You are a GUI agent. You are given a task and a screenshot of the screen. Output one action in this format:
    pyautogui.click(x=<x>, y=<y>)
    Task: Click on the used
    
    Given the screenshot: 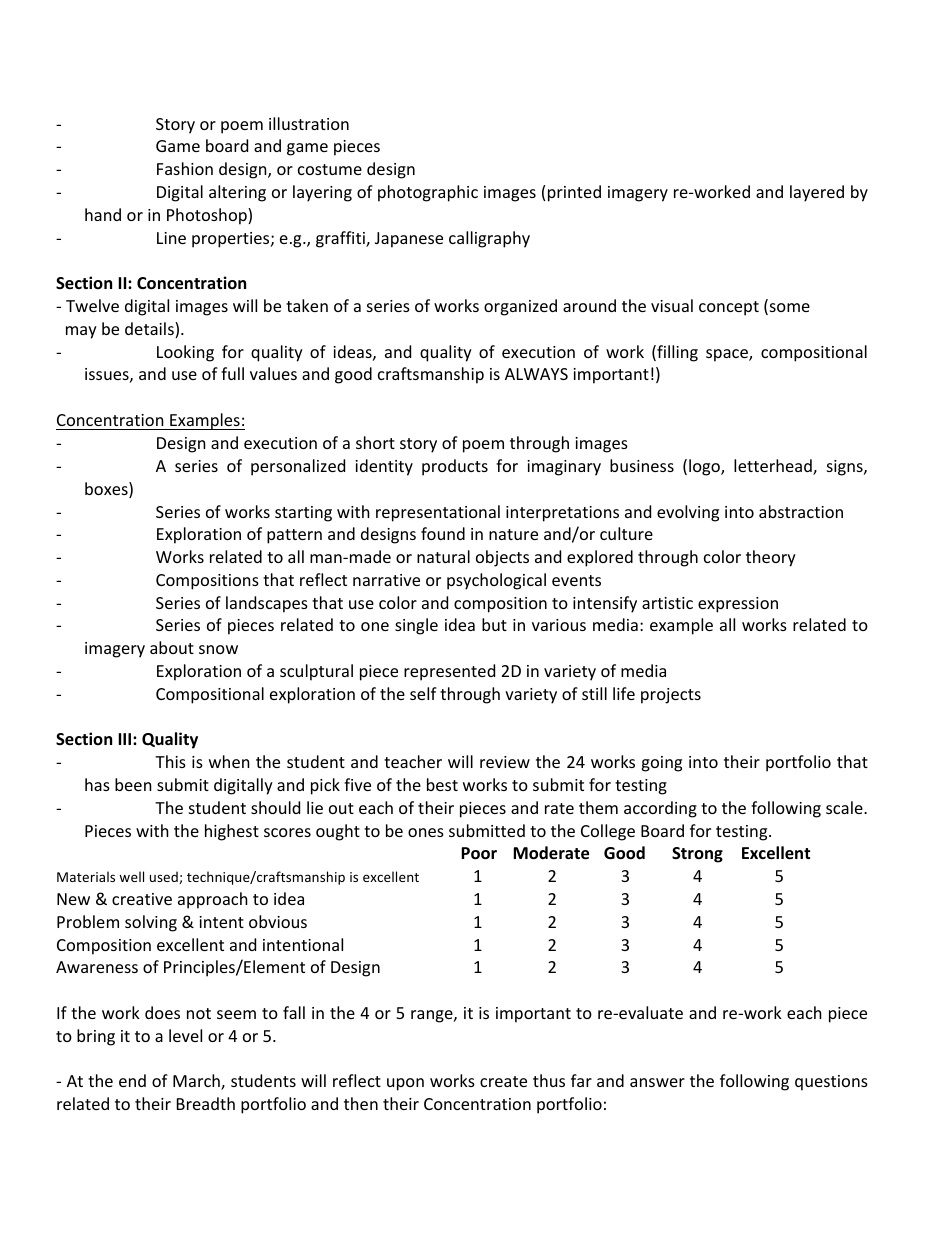 What is the action you would take?
    pyautogui.click(x=165, y=877)
